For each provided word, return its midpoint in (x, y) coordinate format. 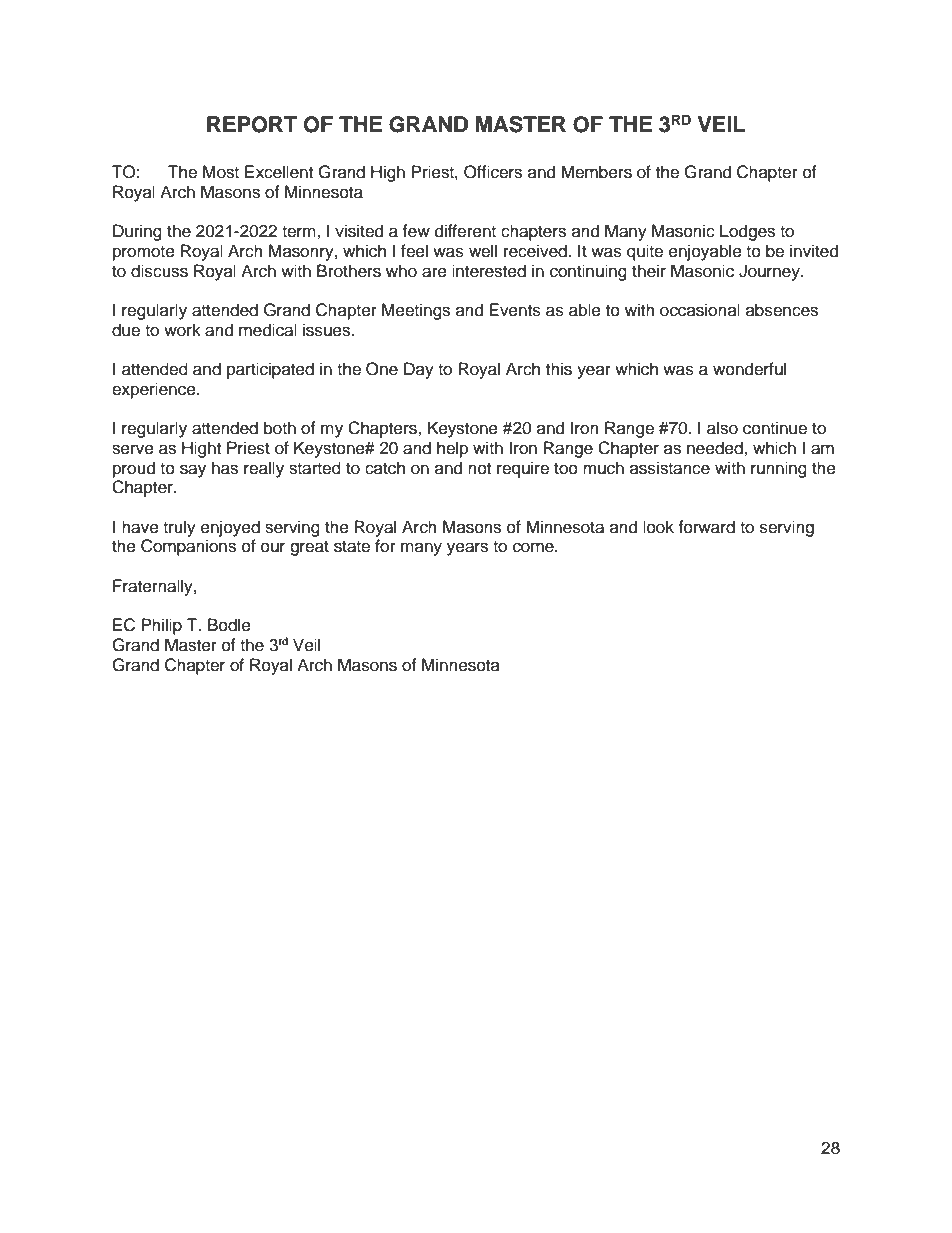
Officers (493, 172)
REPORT (252, 124)
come (534, 547)
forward (706, 527)
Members (596, 172)
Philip (161, 626)
